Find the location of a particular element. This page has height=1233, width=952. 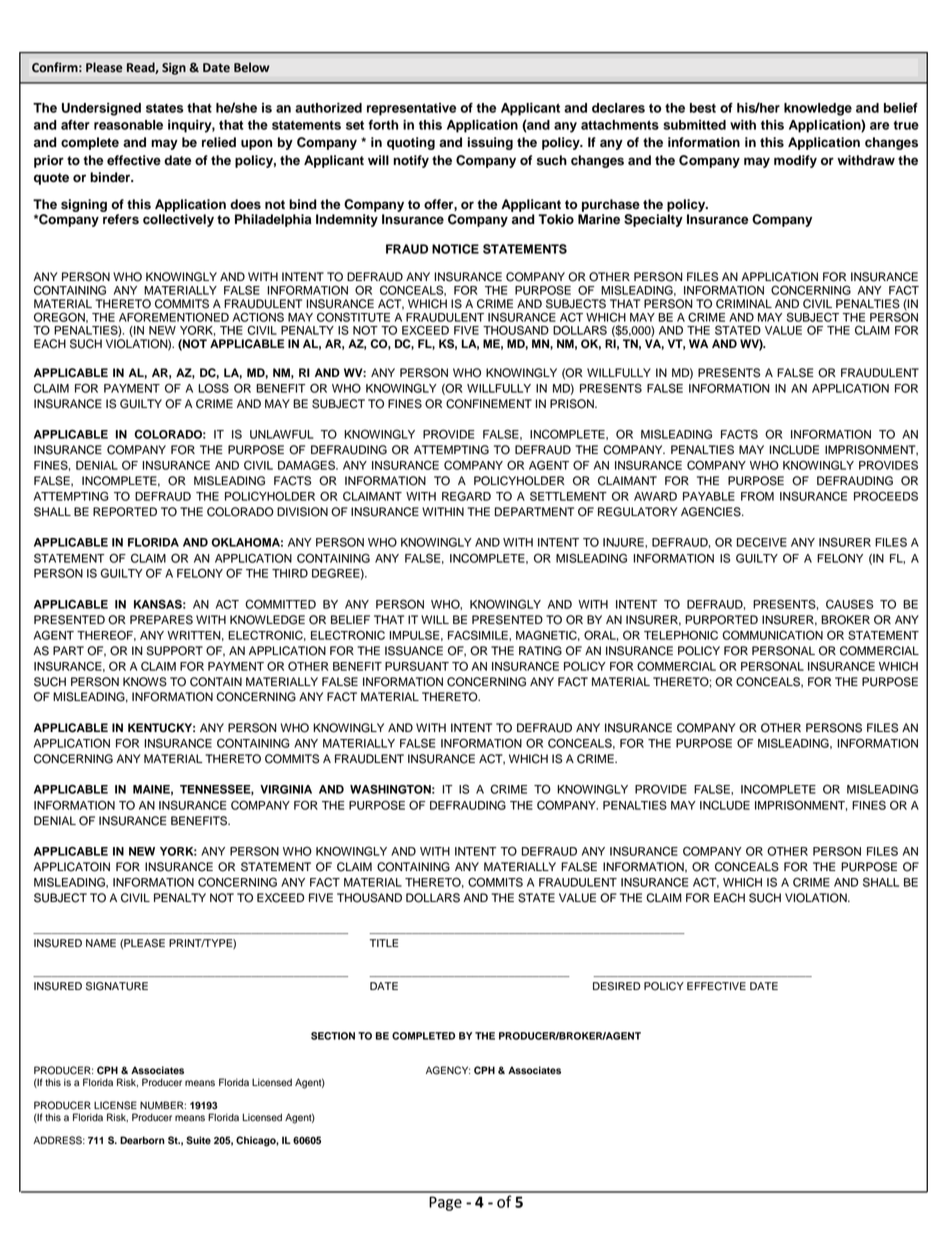

reasonable is located at coordinates (128, 125).
